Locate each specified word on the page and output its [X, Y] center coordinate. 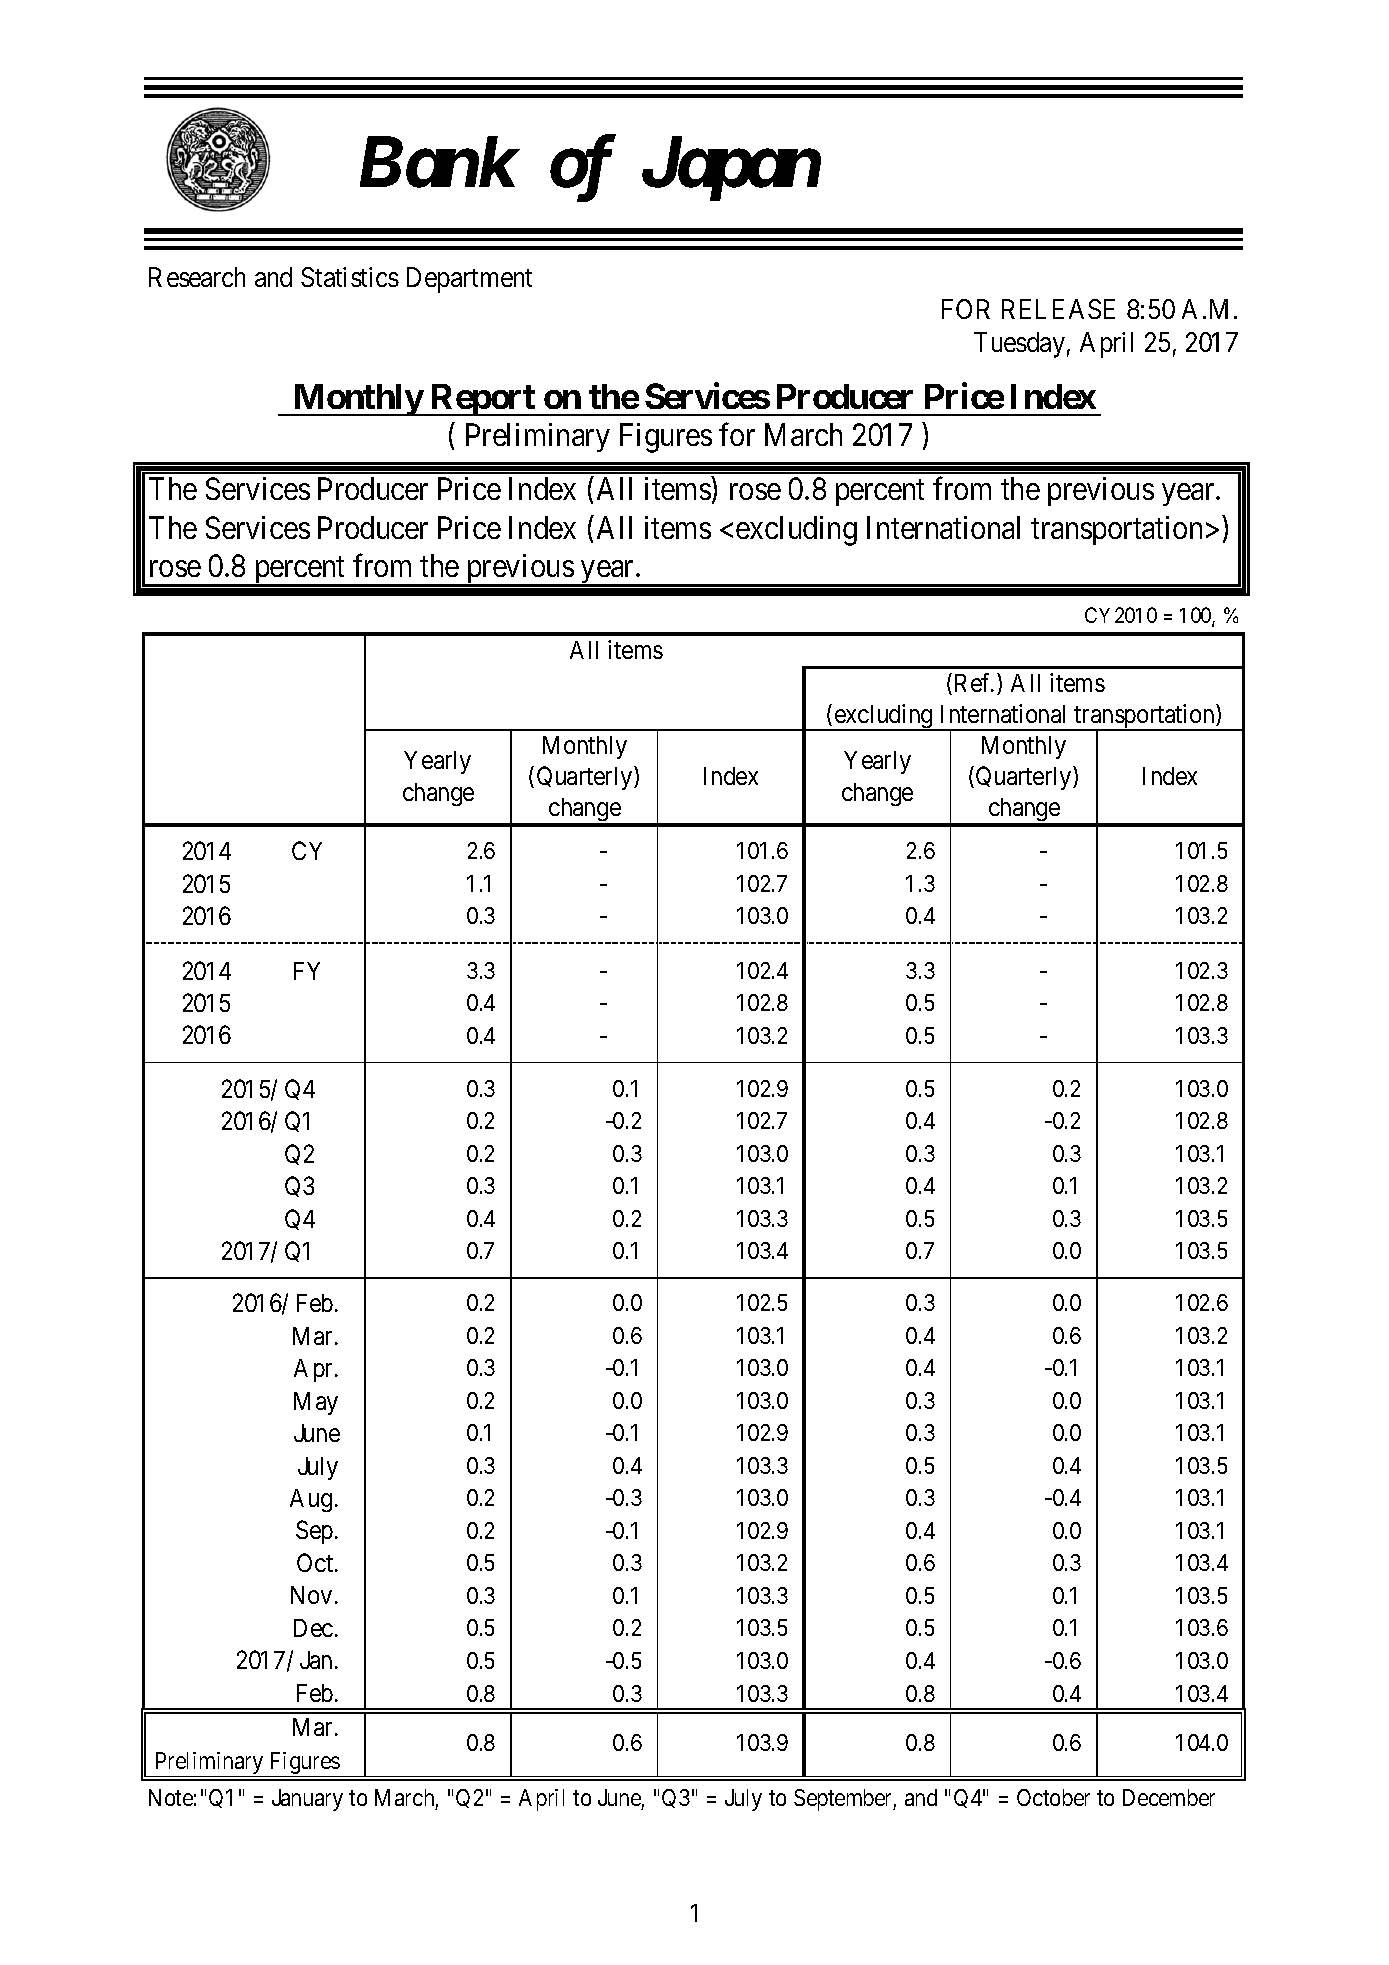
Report [483, 400]
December [1169, 1797]
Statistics [350, 277]
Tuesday [1019, 345]
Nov [311, 1595]
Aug [311, 1500]
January [307, 1800]
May [316, 1403]
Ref [972, 684]
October [1053, 1797]
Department [469, 280]
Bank [437, 162]
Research [197, 277]
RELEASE [1058, 309]
